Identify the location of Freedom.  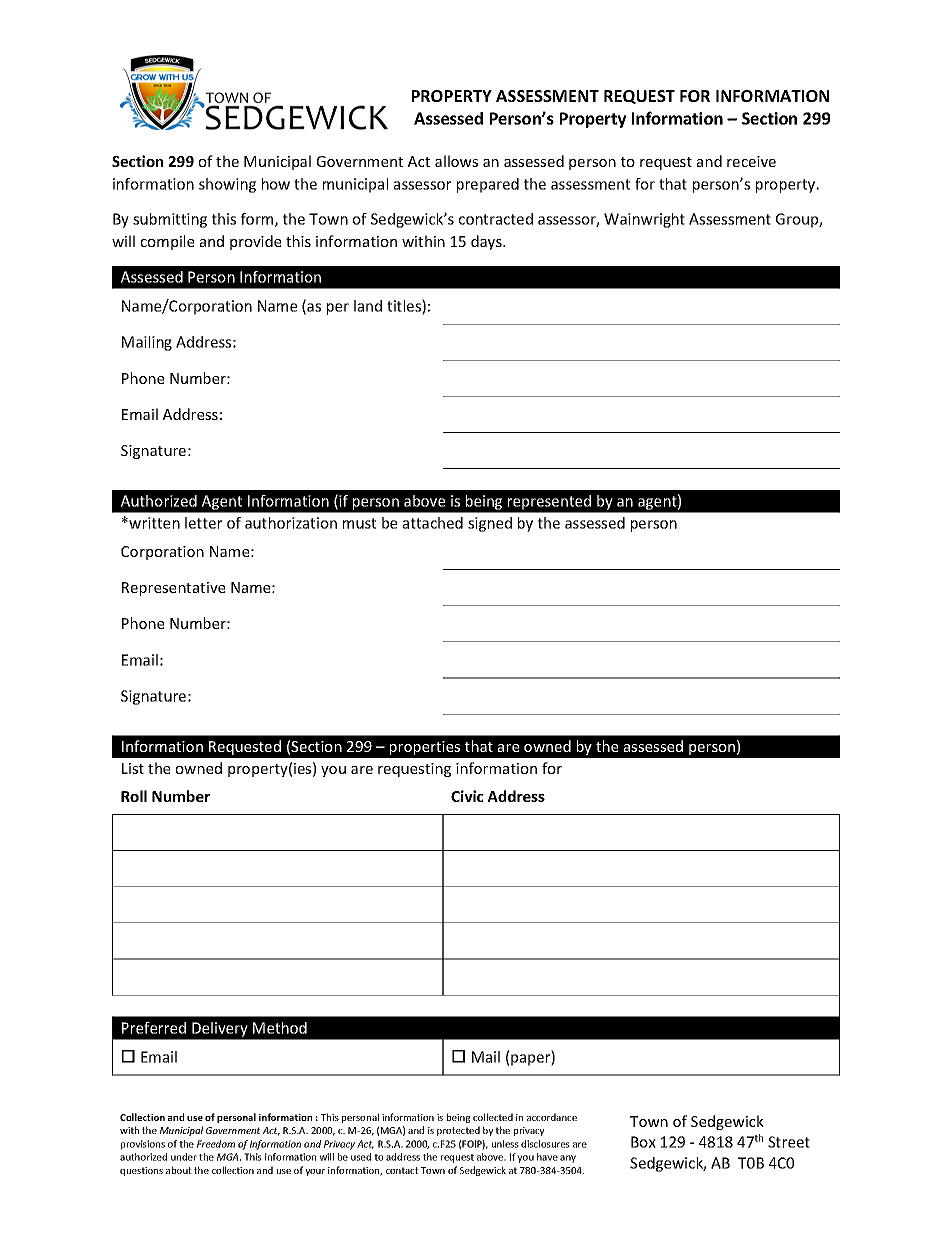
(216, 1144).
